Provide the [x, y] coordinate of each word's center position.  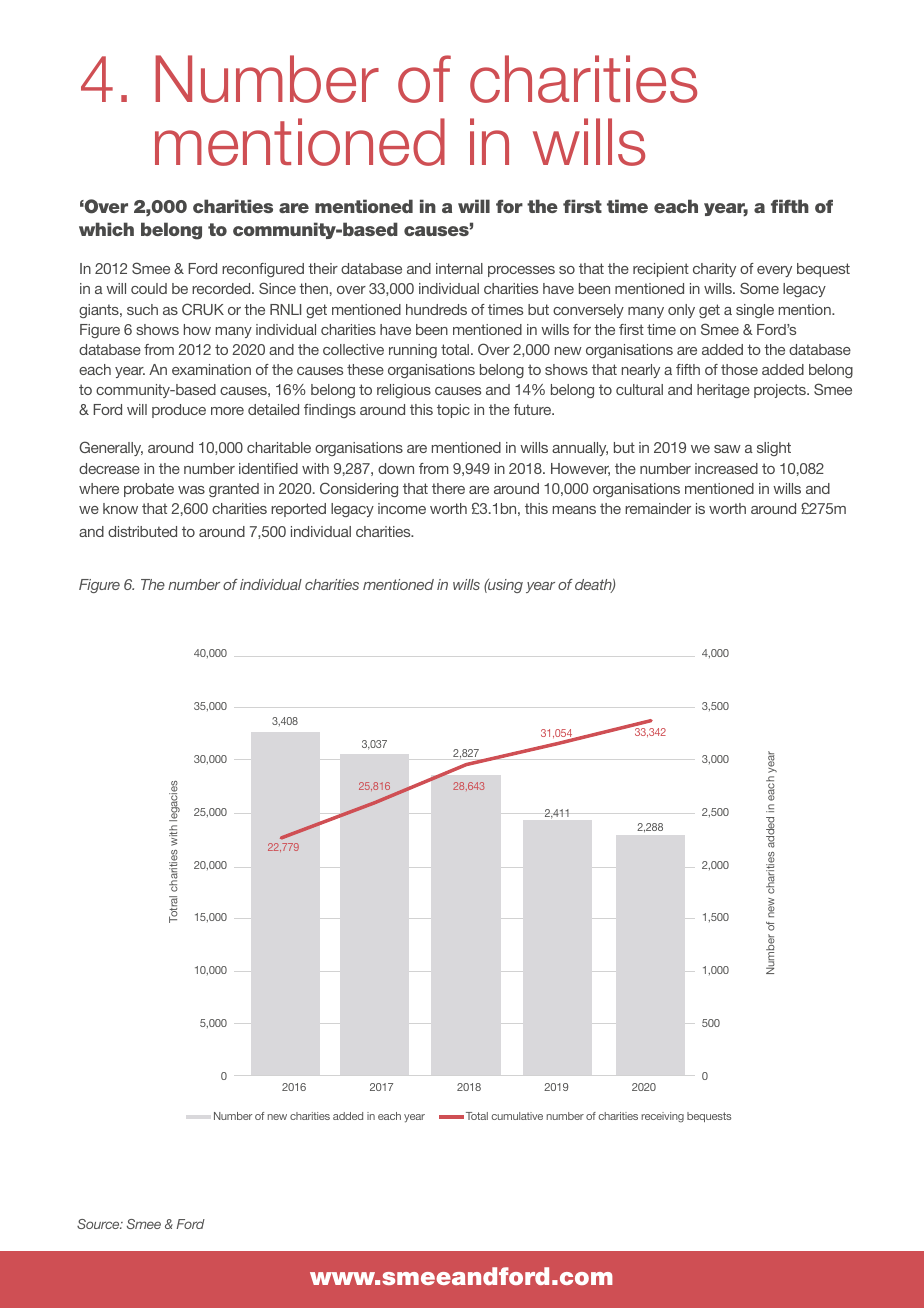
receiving [662, 1117]
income [402, 508]
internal [459, 268]
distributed [142, 531]
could [149, 288]
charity [714, 270]
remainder [658, 508]
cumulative [517, 1116]
